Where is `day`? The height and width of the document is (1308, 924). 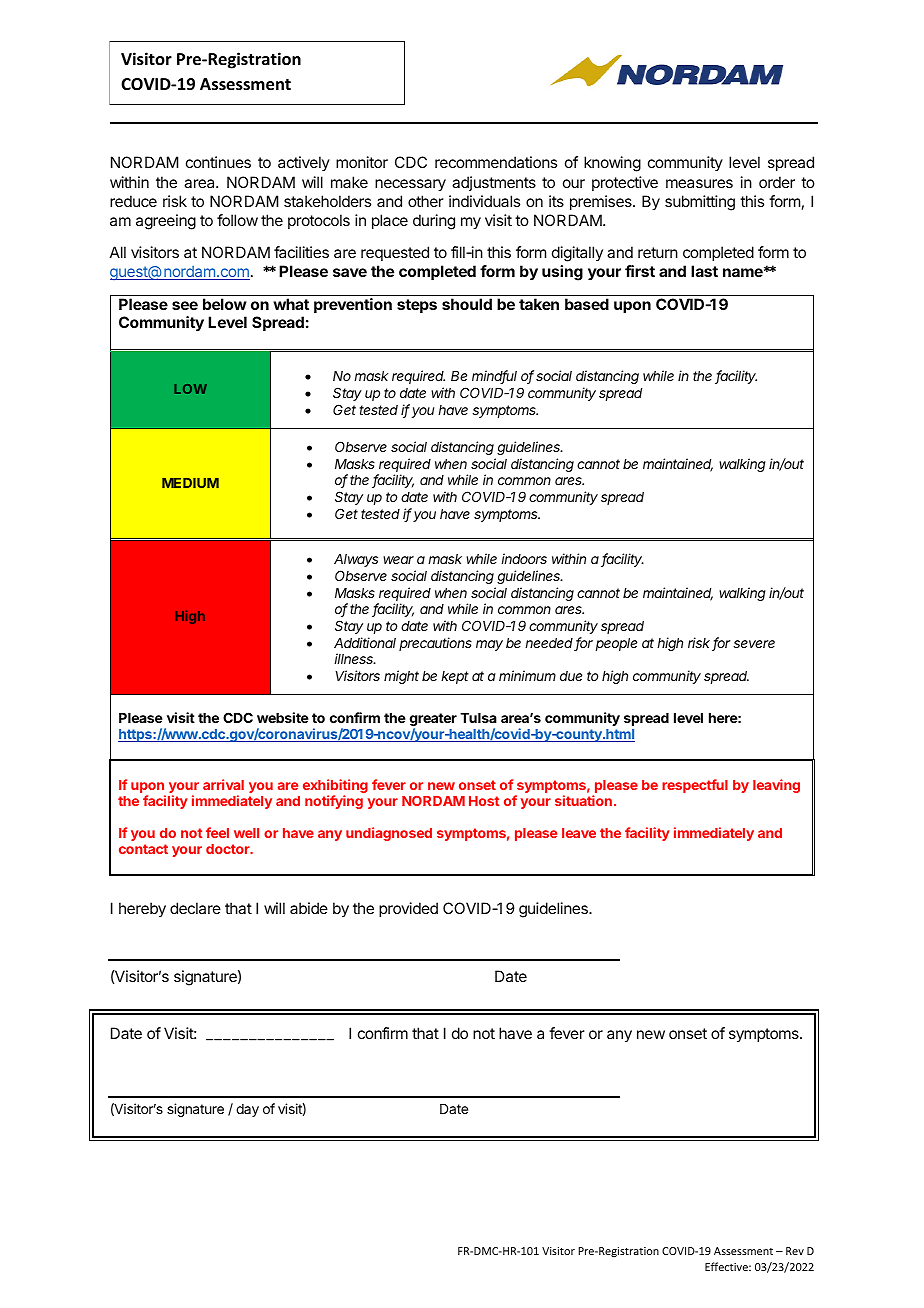 day is located at coordinates (247, 1110).
